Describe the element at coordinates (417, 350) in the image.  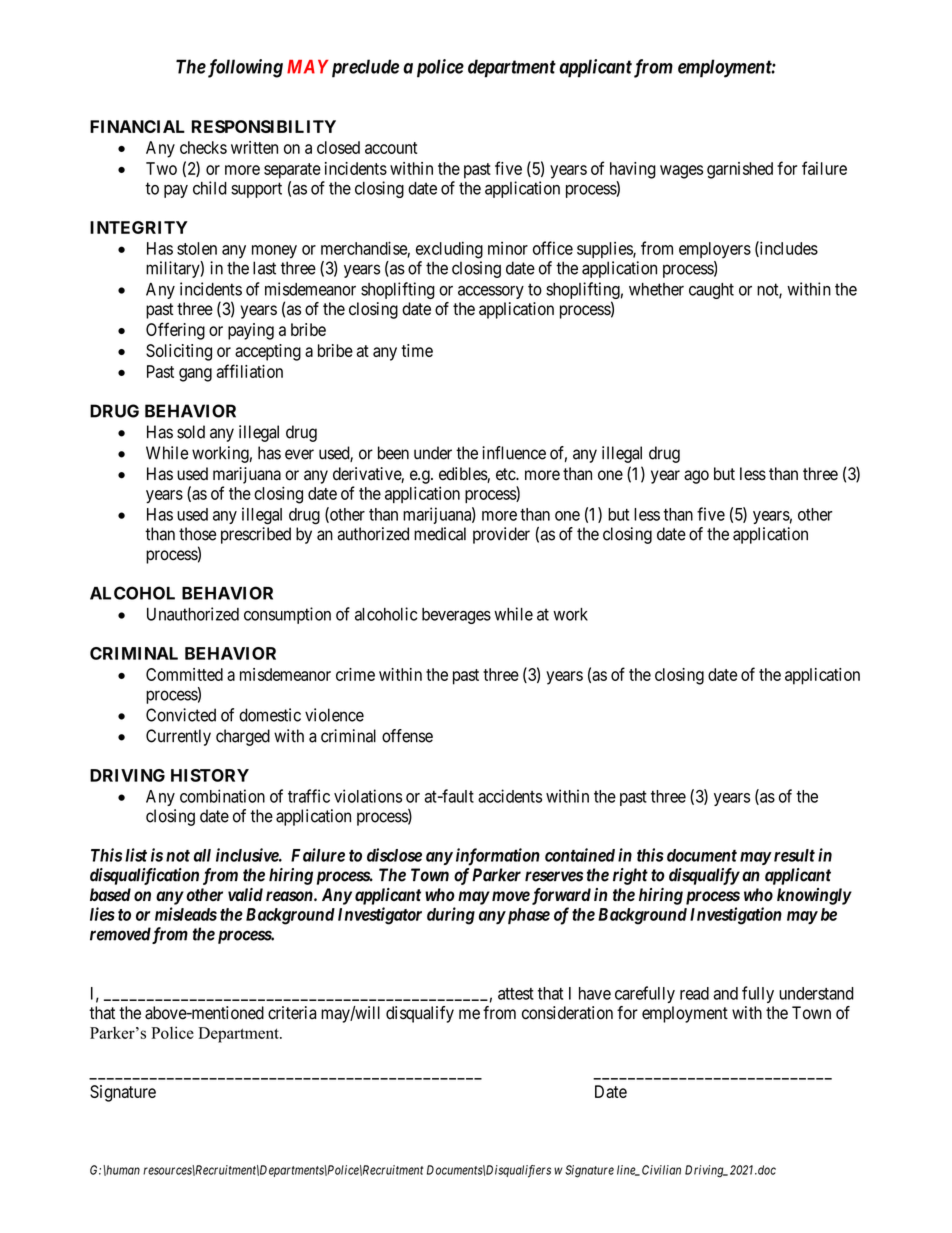
I see `time` at that location.
